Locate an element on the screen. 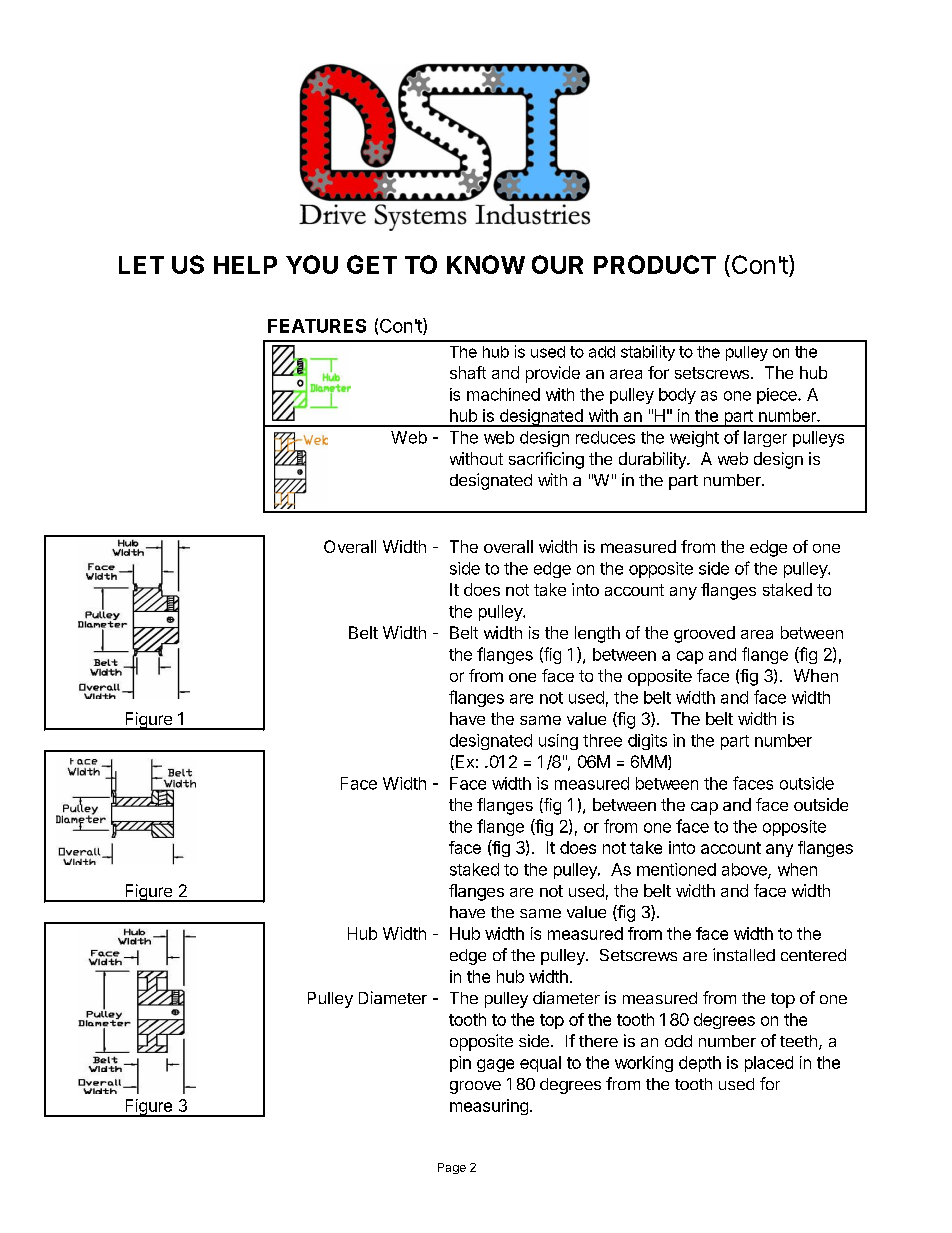 The height and width of the screenshot is (1233, 952). larger is located at coordinates (765, 439).
